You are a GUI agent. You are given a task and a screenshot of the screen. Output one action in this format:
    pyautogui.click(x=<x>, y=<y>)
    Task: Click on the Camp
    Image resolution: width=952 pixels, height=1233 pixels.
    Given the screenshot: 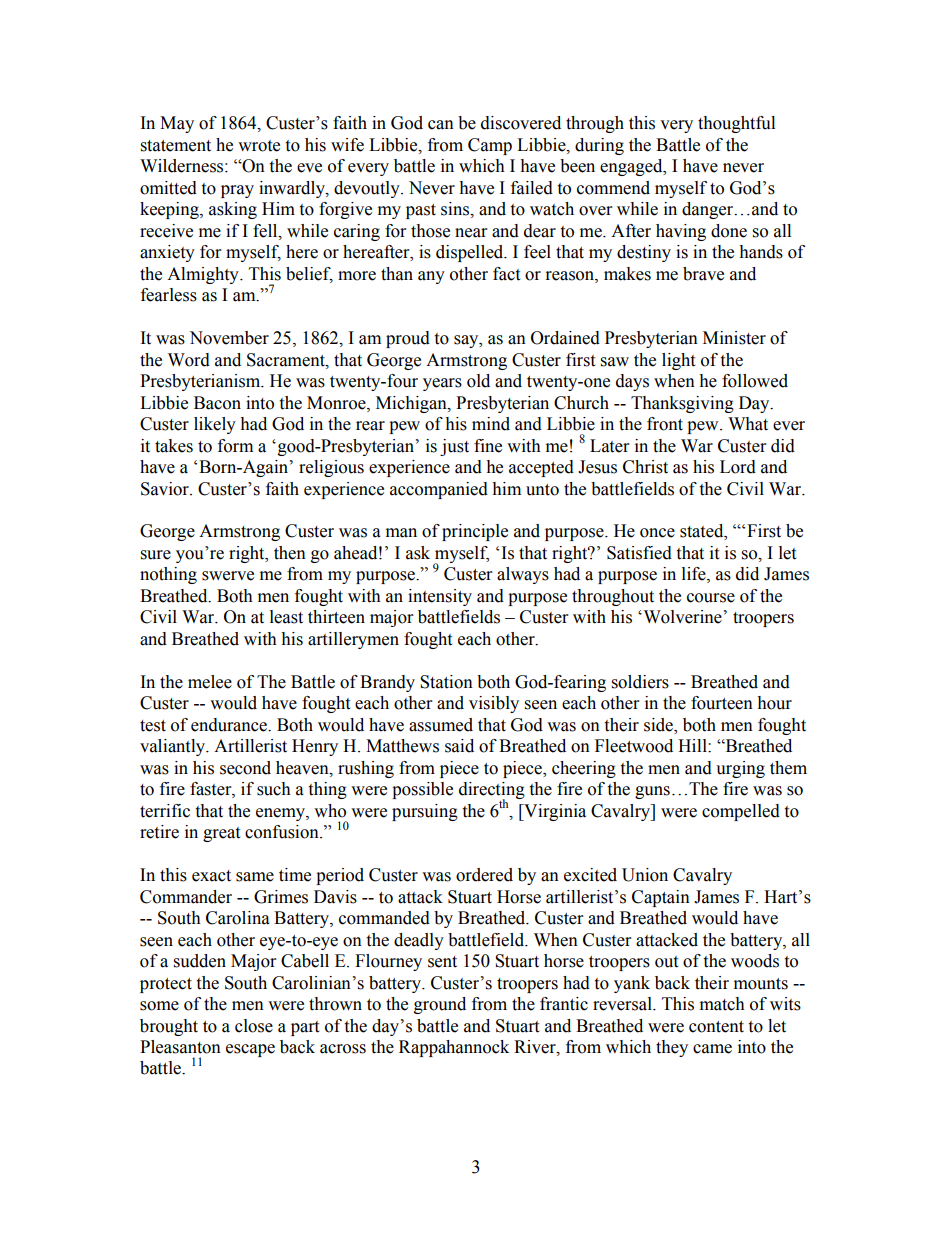 What is the action you would take?
    pyautogui.click(x=490, y=146)
